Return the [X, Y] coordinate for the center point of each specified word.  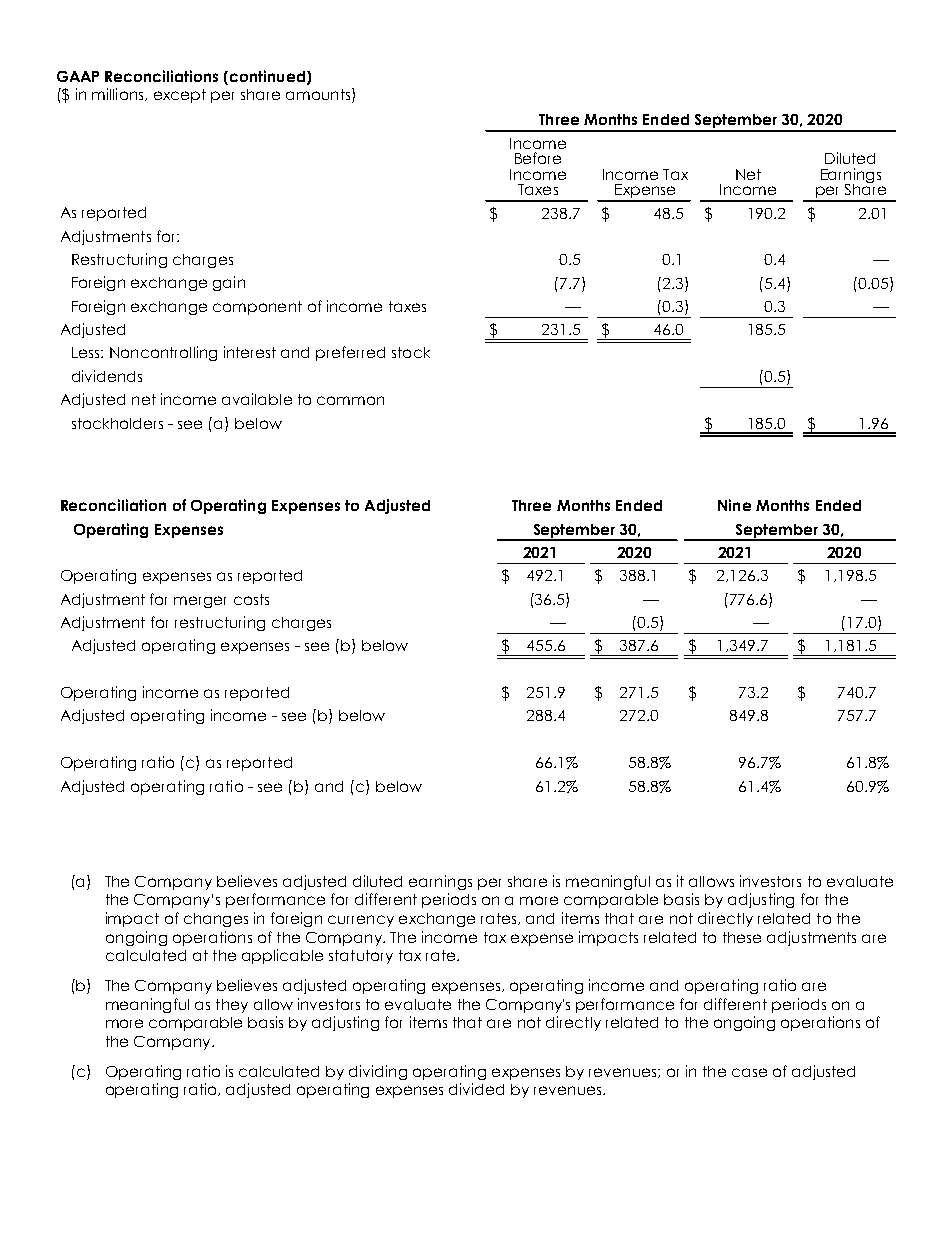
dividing [378, 1072]
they [232, 1006]
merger [200, 602]
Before [538, 158]
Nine [734, 505]
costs [251, 599]
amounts [319, 95]
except [180, 96]
